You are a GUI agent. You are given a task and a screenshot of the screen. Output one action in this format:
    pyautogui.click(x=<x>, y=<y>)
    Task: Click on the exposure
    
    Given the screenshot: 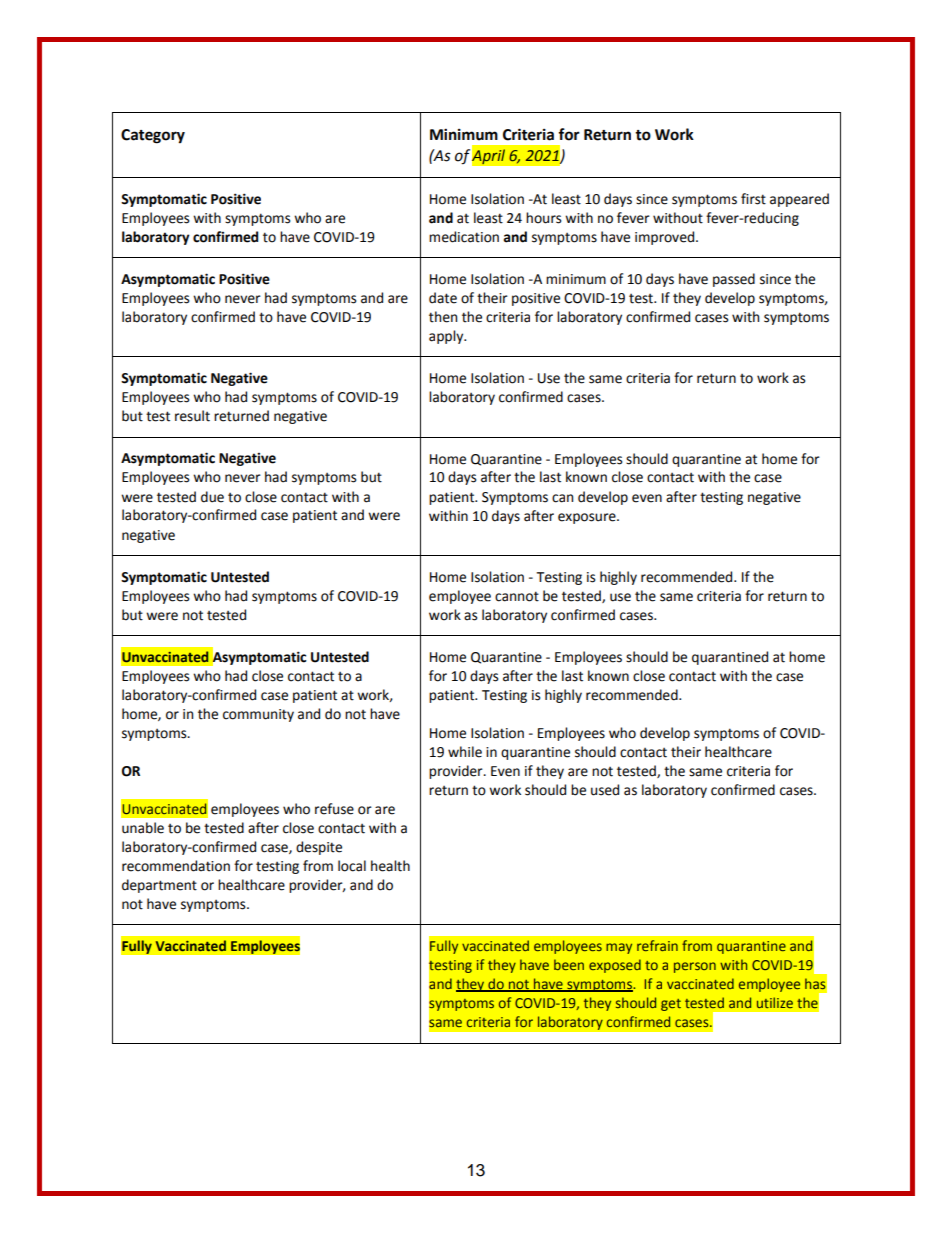 What is the action you would take?
    pyautogui.click(x=588, y=518)
